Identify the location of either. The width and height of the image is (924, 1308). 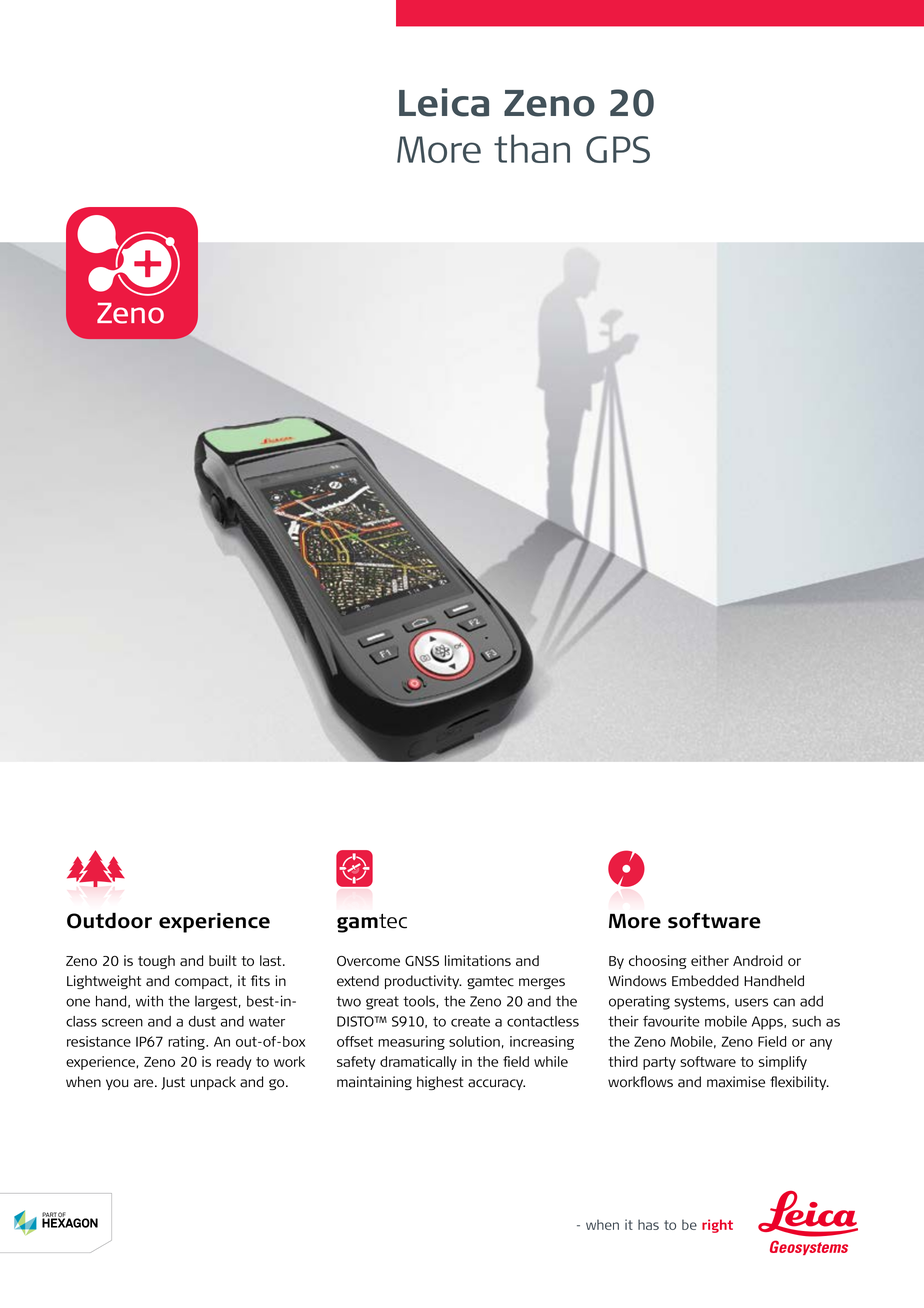
(710, 960).
